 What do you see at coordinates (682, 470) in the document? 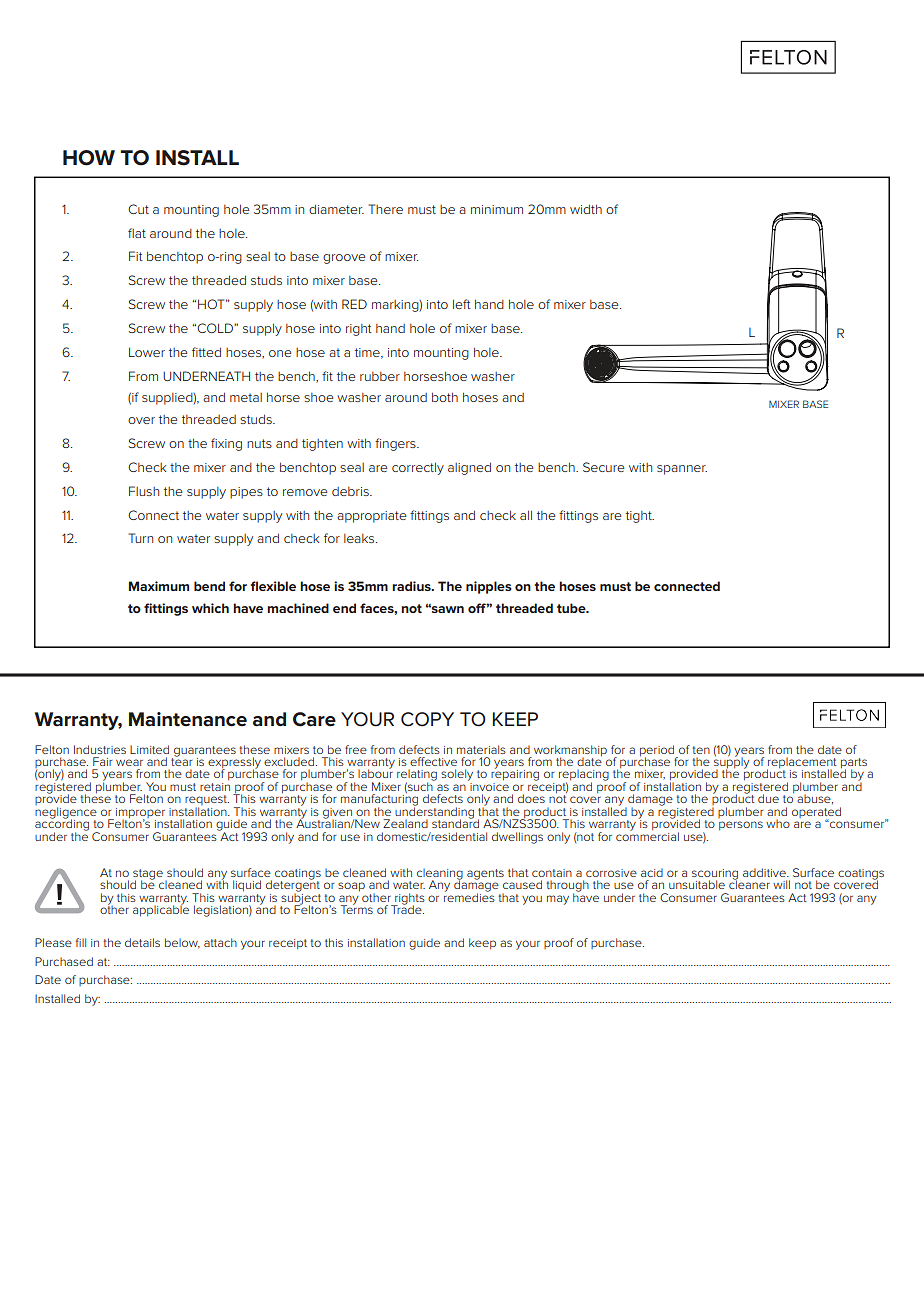
I see `spanner` at bounding box center [682, 470].
